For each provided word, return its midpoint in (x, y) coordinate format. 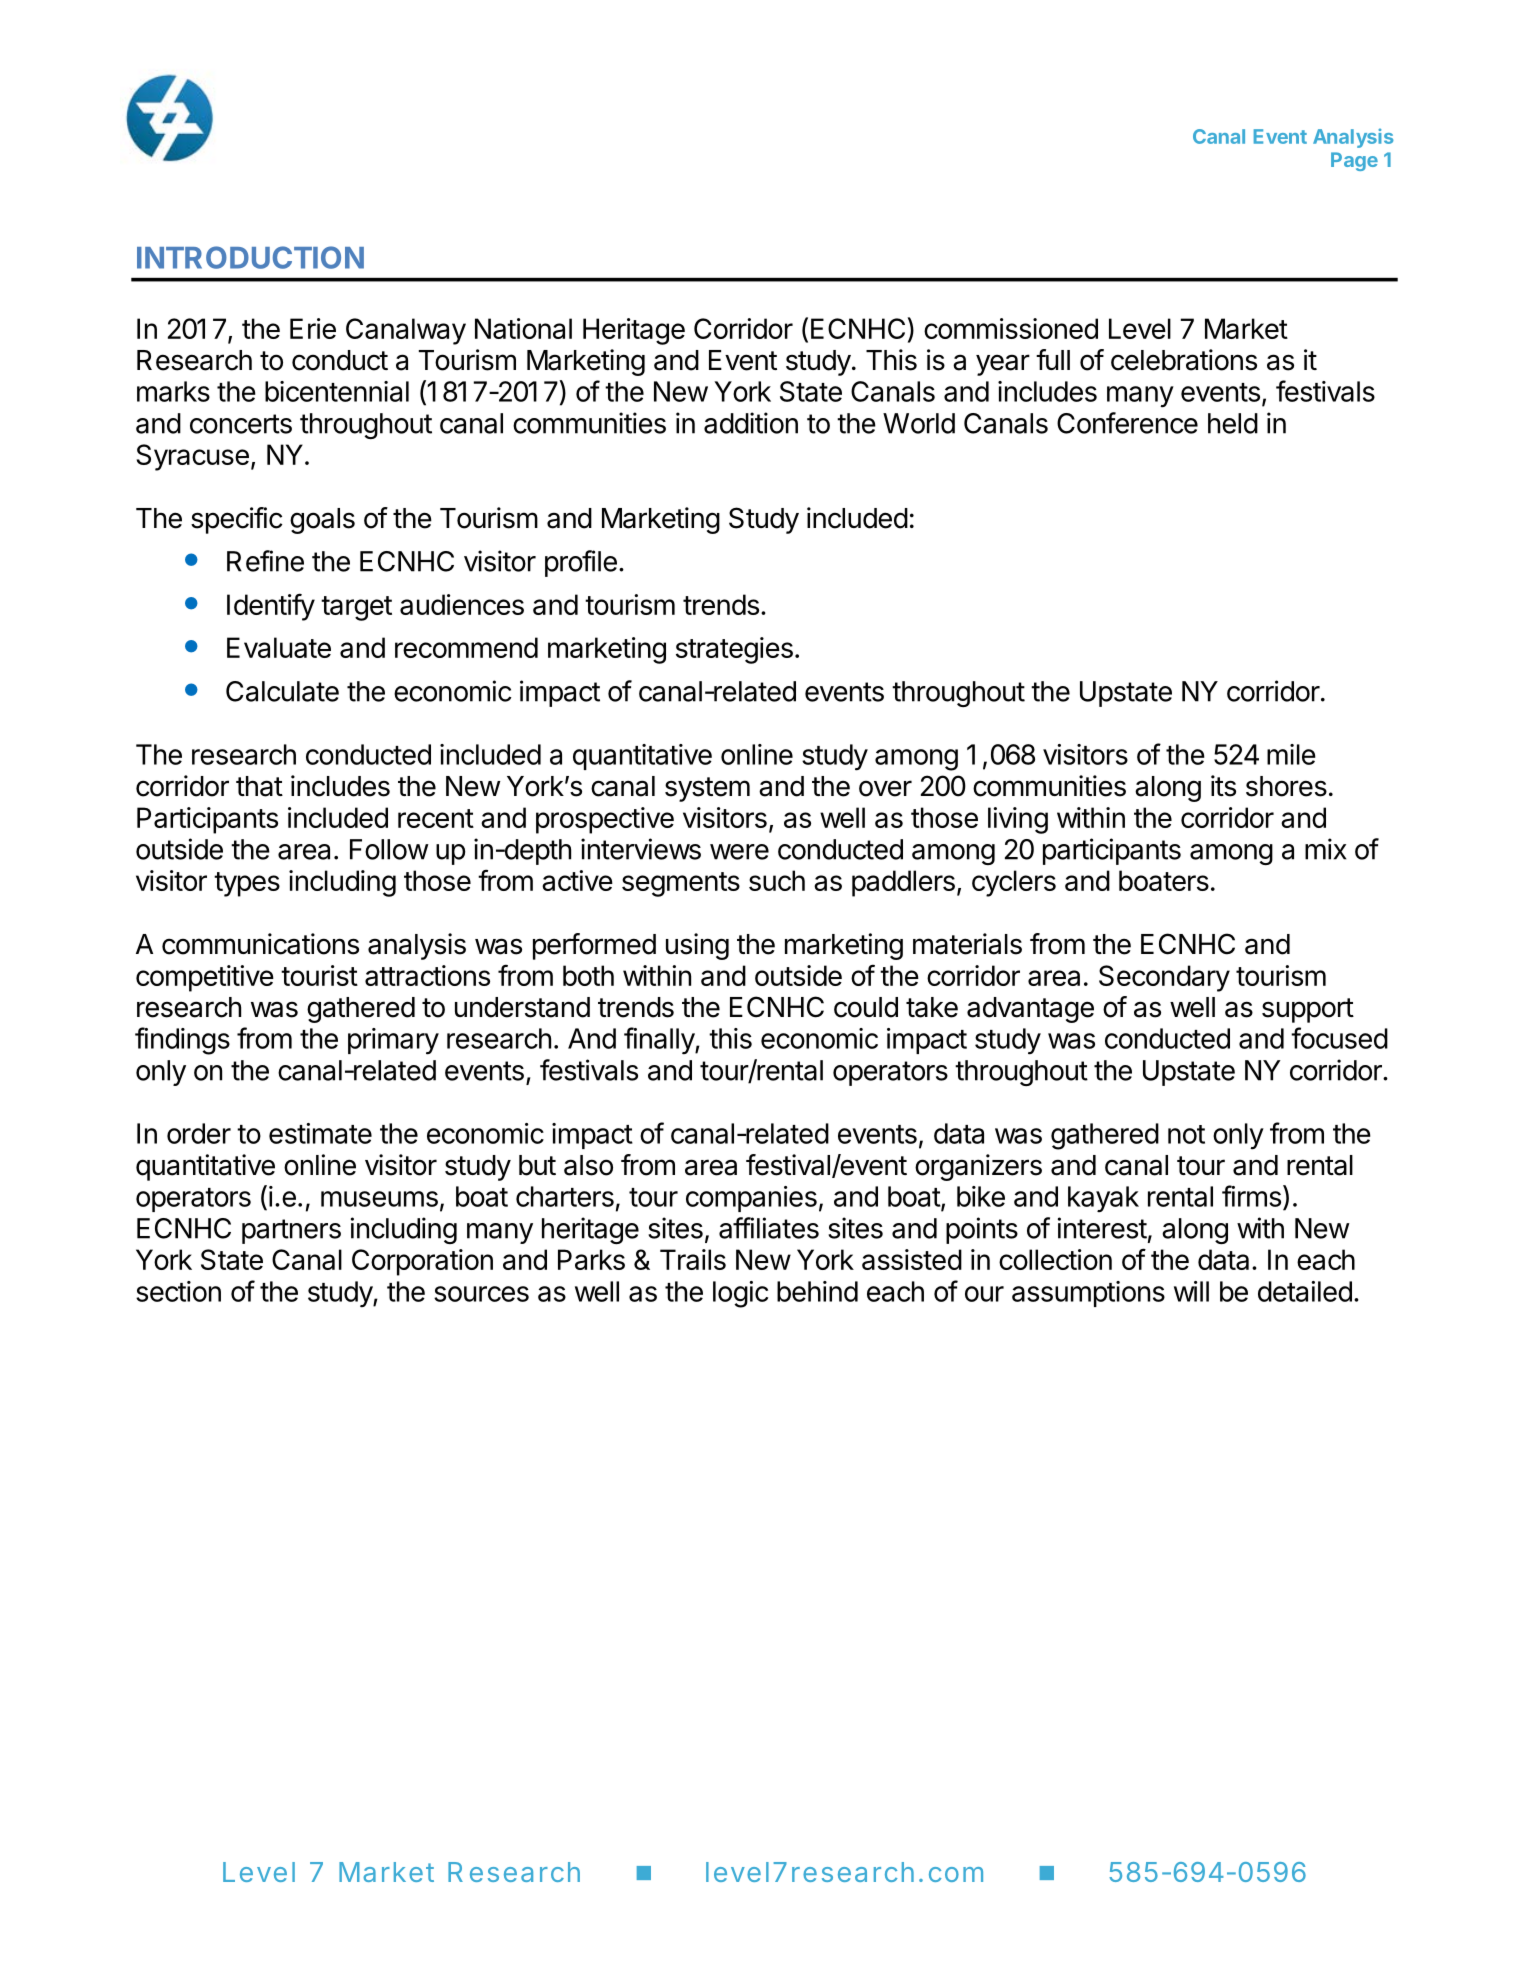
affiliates (769, 1228)
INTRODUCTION (250, 257)
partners (291, 1231)
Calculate (282, 691)
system (707, 789)
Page (1354, 161)
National (523, 328)
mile (1291, 754)
